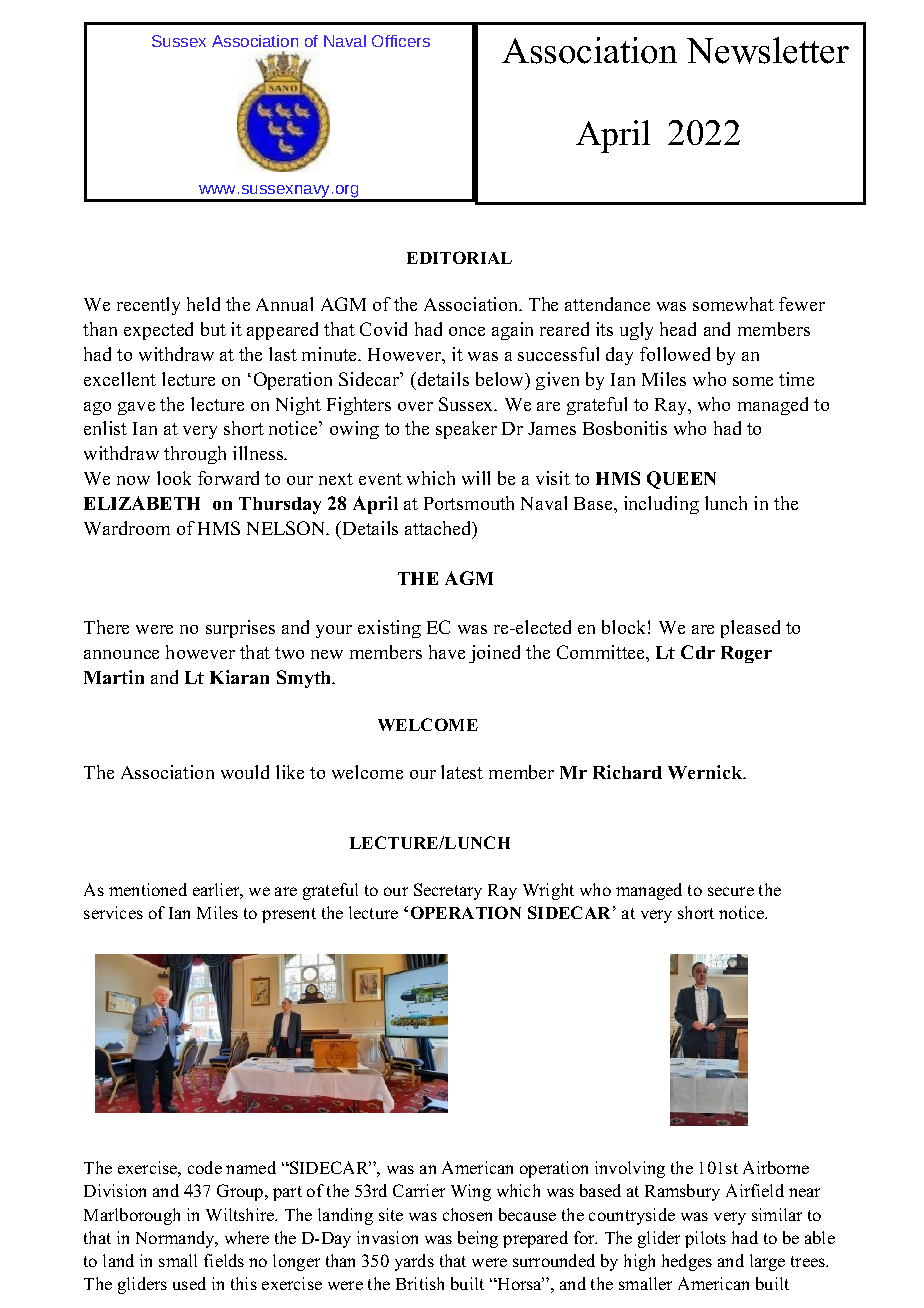 Image resolution: width=924 pixels, height=1308 pixels. I want to click on Officers, so click(401, 41).
